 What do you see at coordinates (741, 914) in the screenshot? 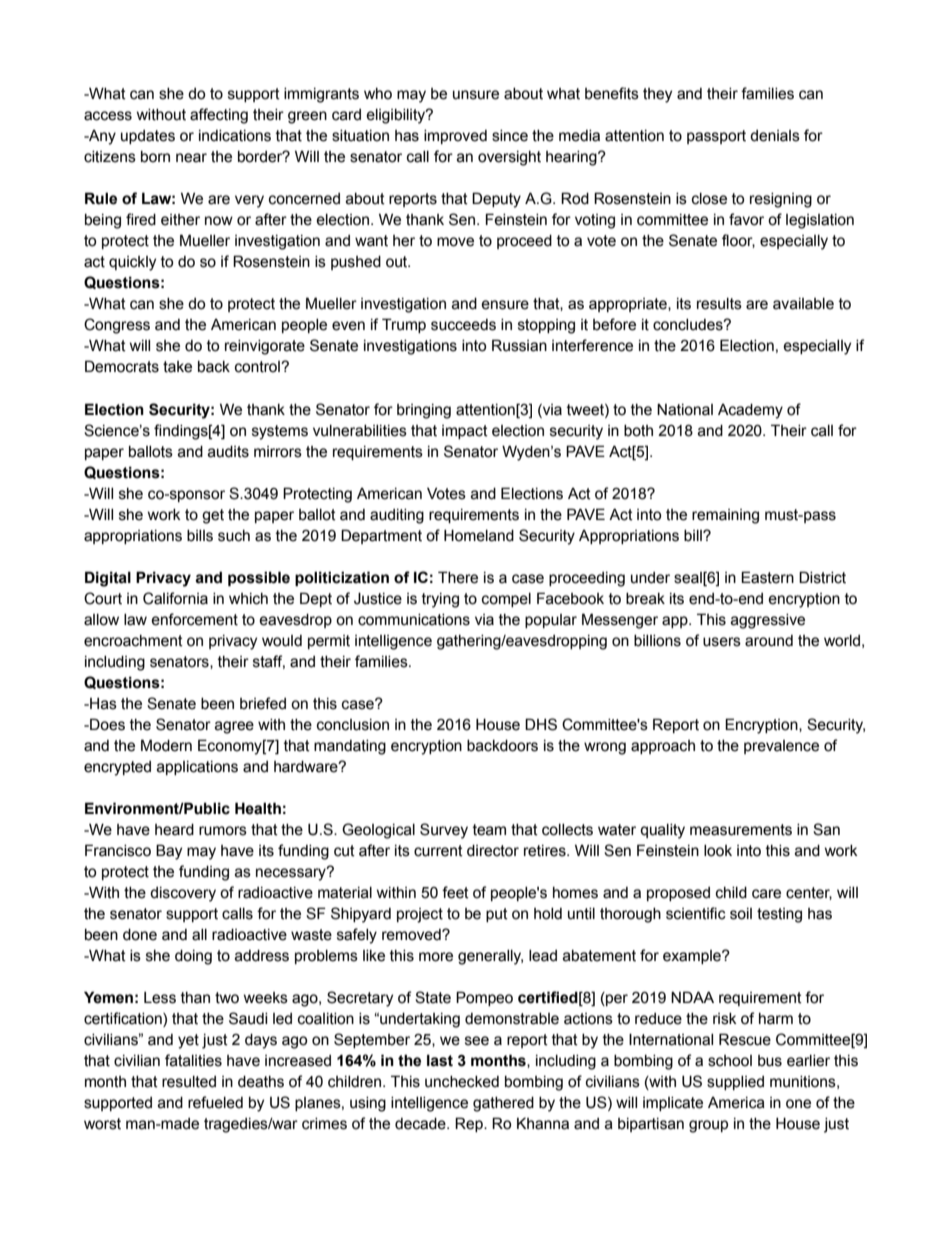
I see `soil` at bounding box center [741, 914].
